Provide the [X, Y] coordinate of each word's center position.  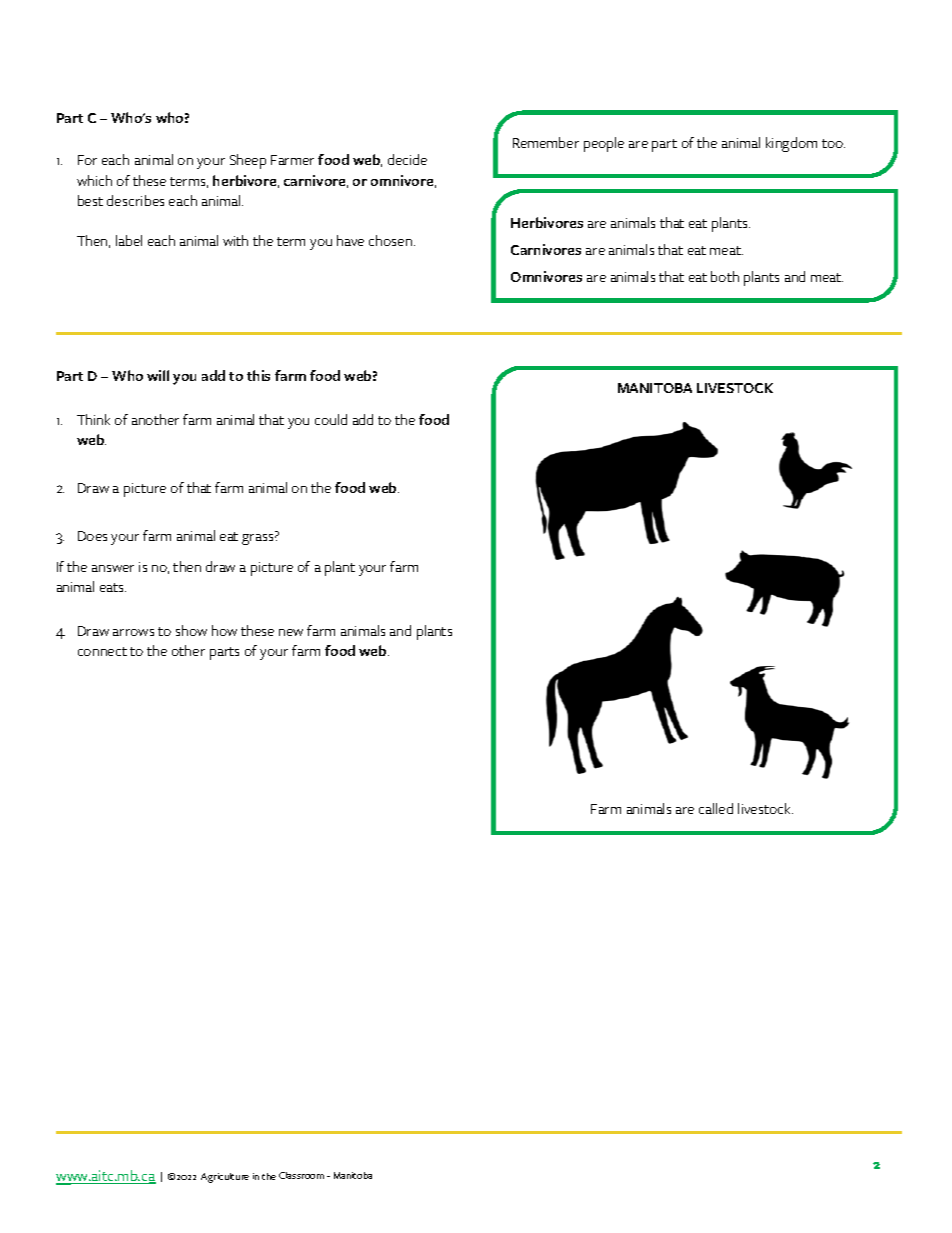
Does [92, 536]
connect [102, 651]
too [833, 143]
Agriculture [225, 1178]
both [725, 276]
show [191, 630]
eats [113, 587]
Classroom [301, 1175]
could [331, 419]
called [716, 808]
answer [113, 568]
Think [93, 419]
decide [407, 159]
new [291, 632]
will [158, 375]
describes [135, 200]
